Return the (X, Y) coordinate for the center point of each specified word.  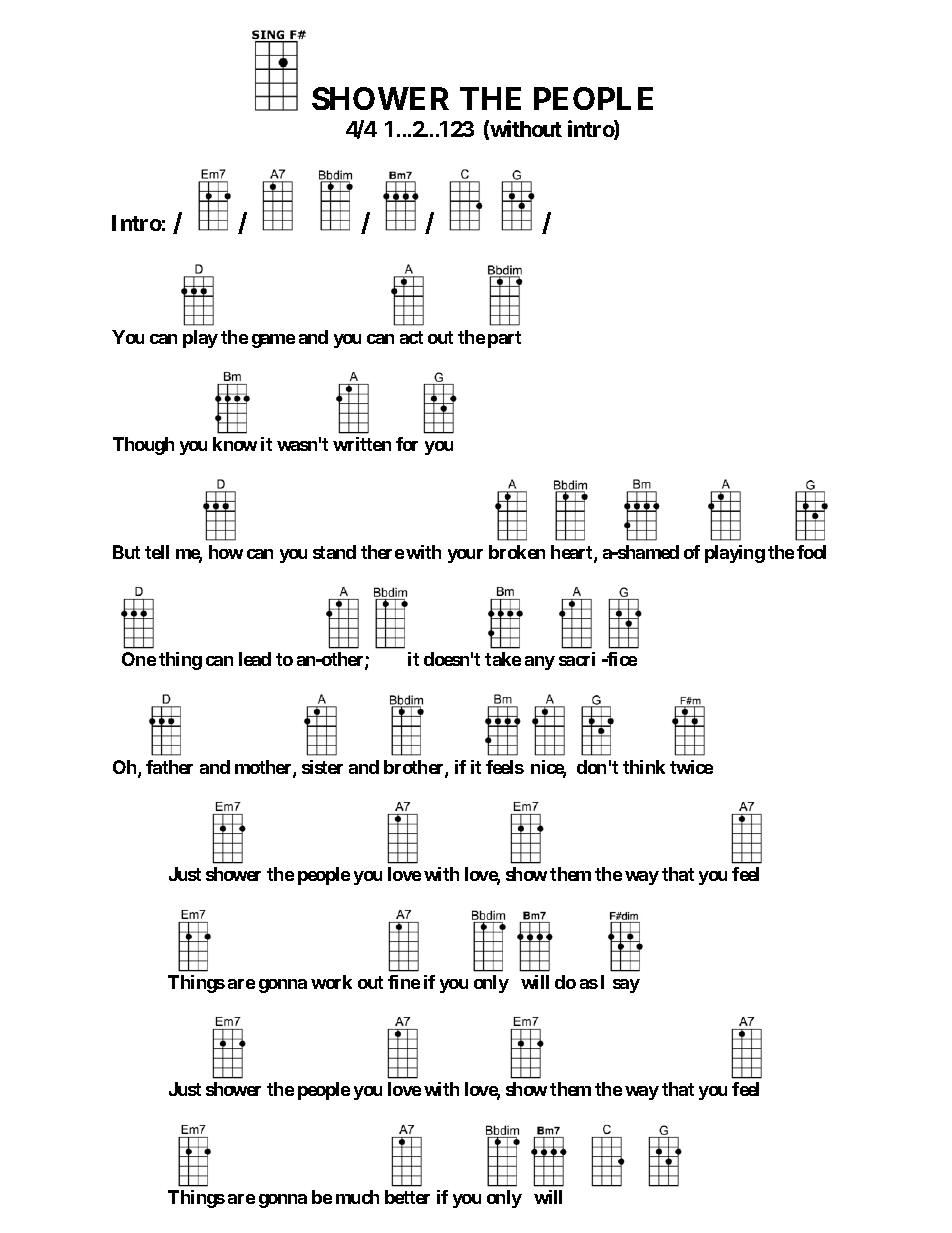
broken (517, 552)
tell (157, 552)
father (169, 767)
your (465, 556)
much (357, 1197)
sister (322, 767)
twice (691, 767)
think (644, 767)
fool (811, 552)
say (626, 986)
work (331, 982)
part (504, 339)
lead (255, 659)
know (235, 444)
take (503, 659)
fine (404, 982)
